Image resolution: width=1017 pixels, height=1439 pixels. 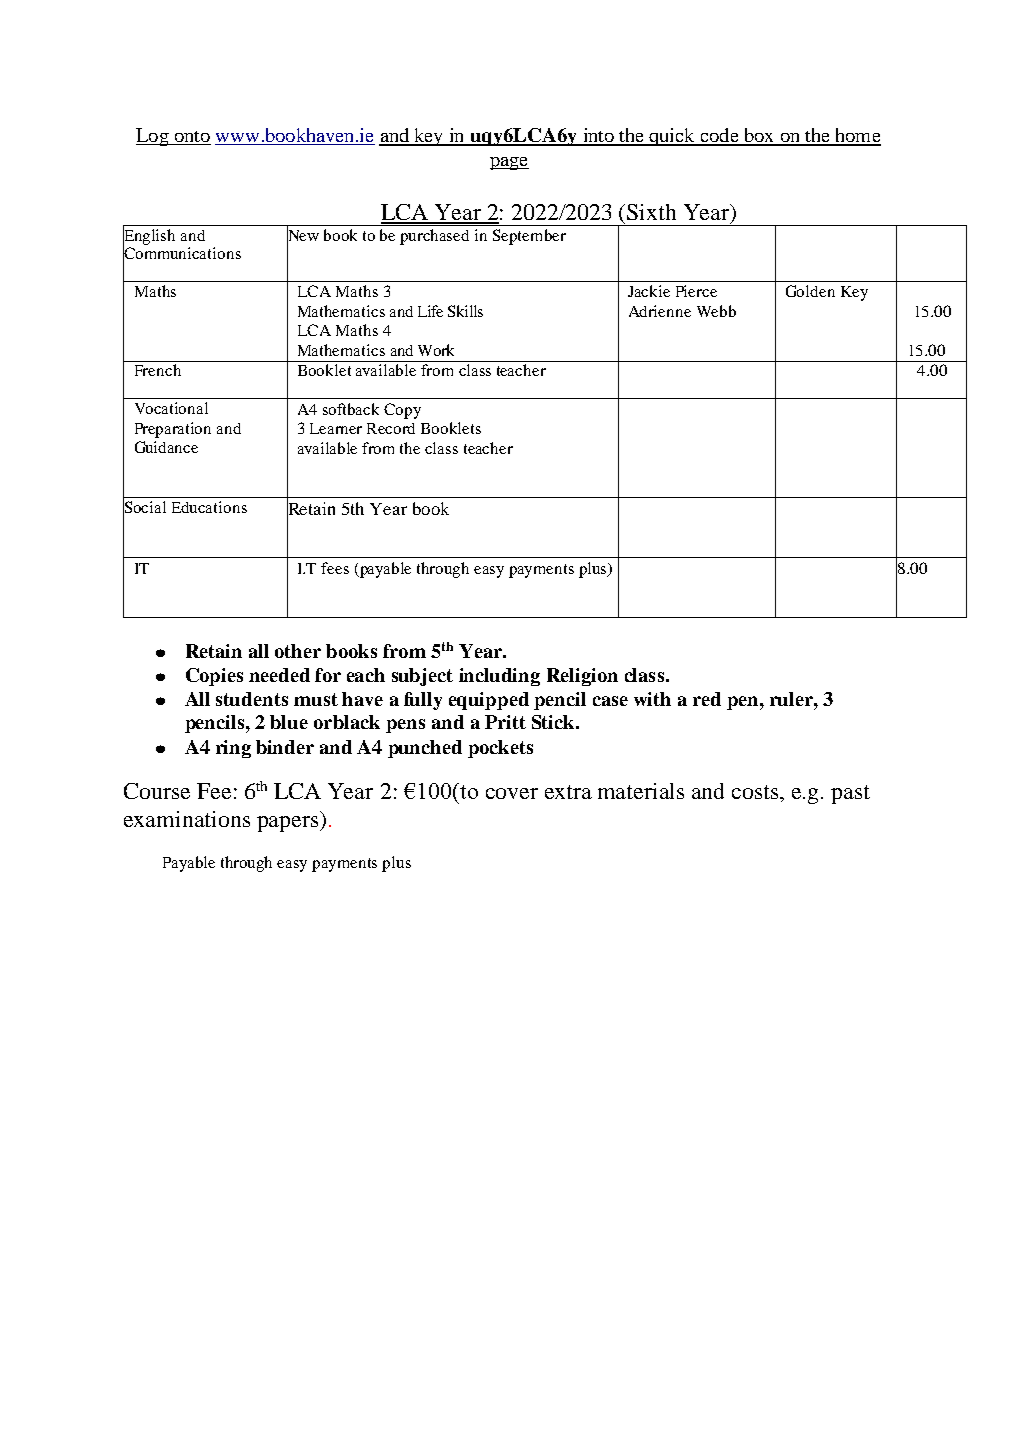 I want to click on page, so click(x=509, y=163).
